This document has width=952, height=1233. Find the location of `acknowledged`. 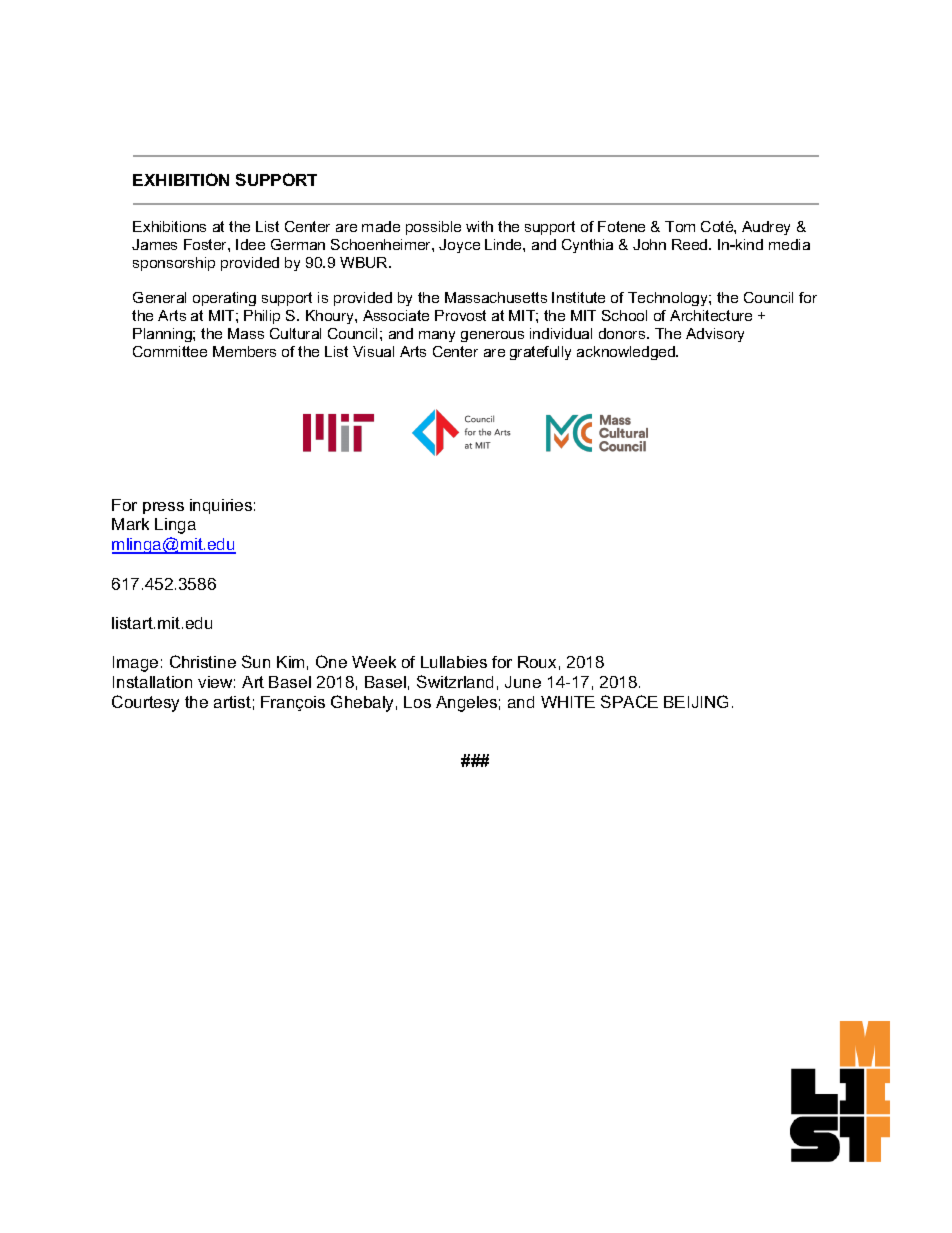

acknowledged is located at coordinates (627, 353).
